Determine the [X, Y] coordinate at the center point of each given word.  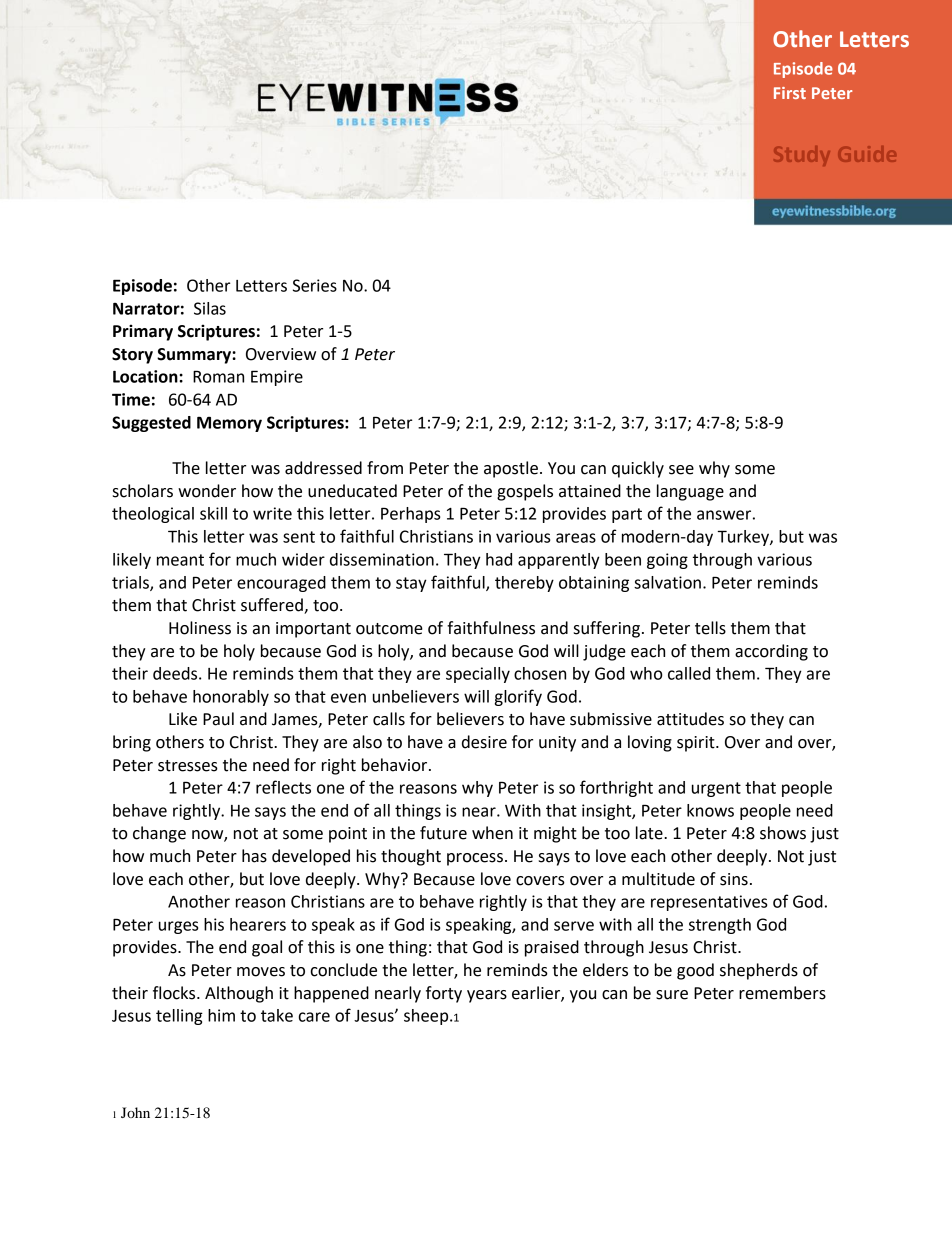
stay [411, 584]
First [790, 93]
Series [315, 285]
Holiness [200, 628]
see [681, 470]
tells [710, 628]
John [135, 1112]
